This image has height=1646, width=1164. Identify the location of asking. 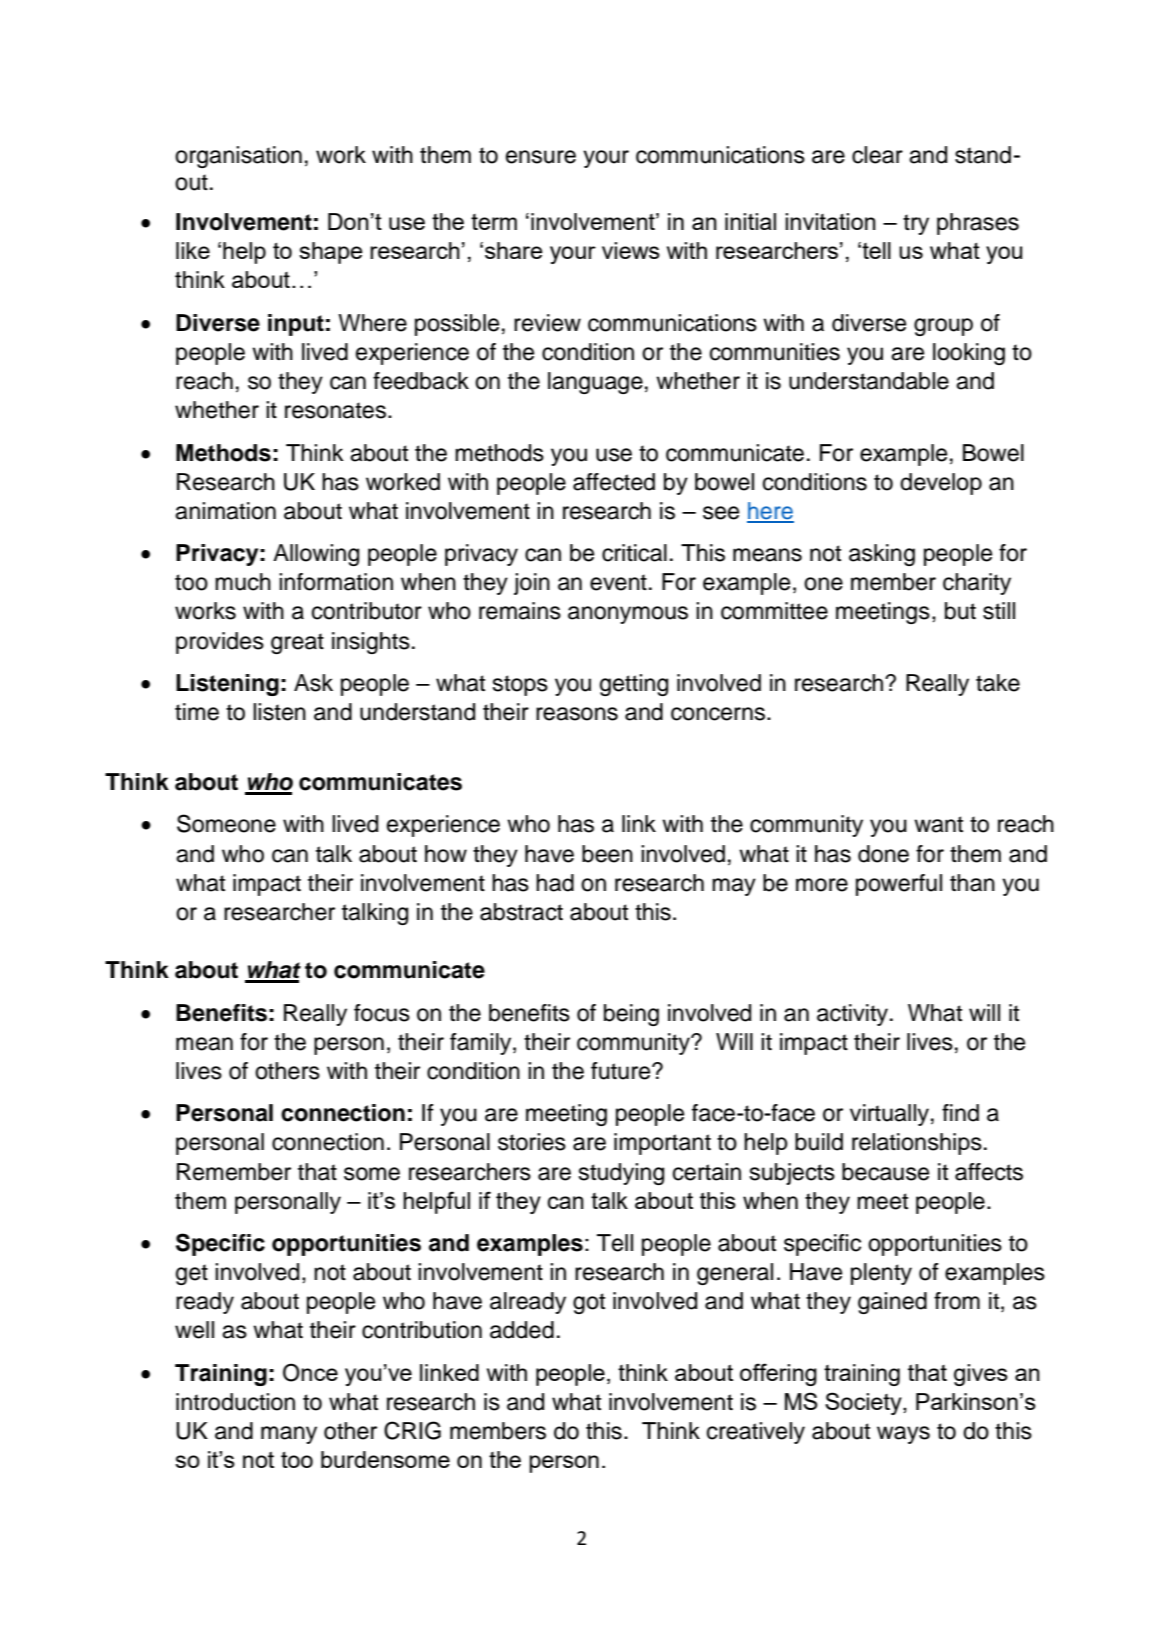
(882, 555).
